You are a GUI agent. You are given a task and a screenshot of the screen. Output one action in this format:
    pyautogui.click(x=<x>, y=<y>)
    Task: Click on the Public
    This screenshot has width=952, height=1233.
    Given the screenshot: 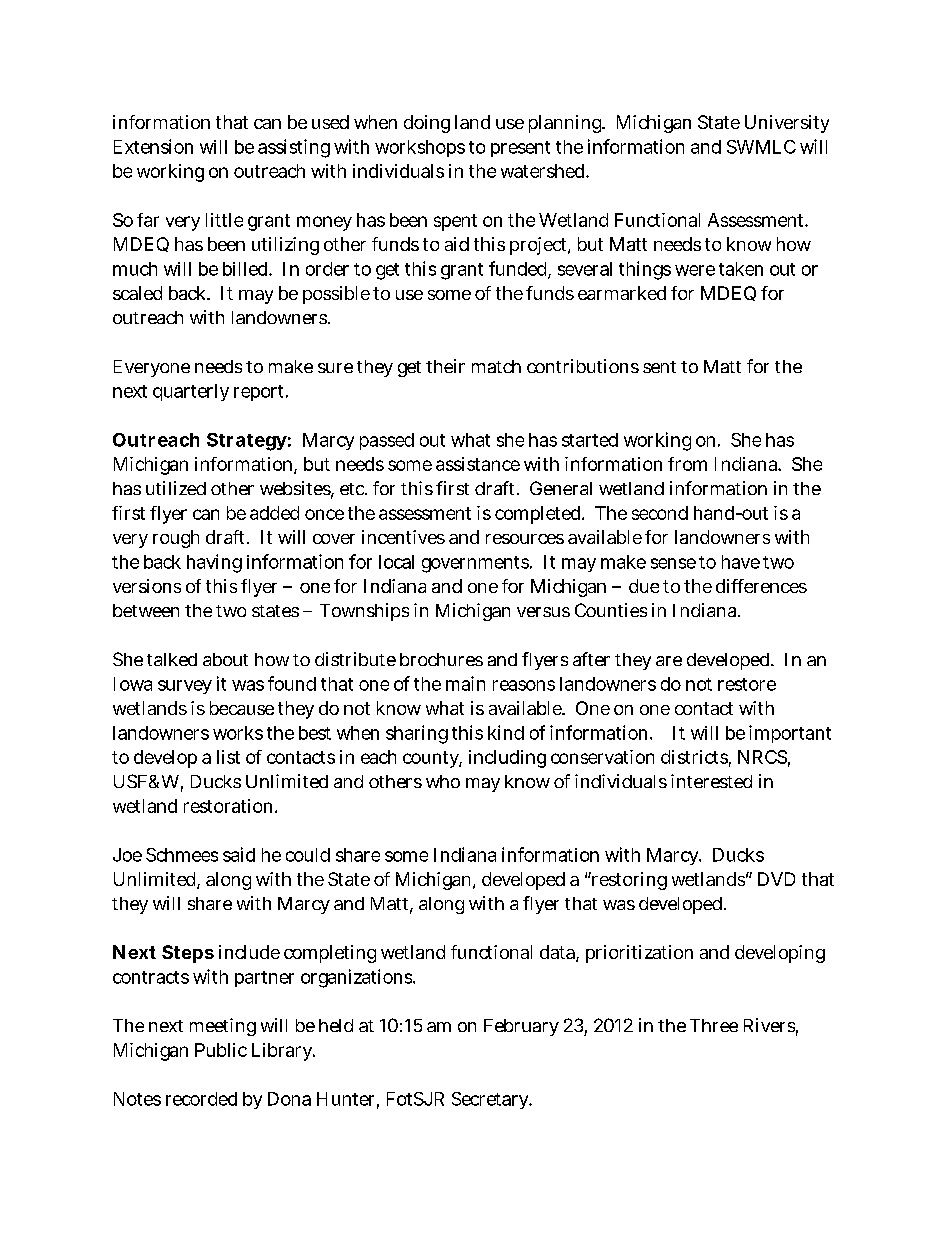 What is the action you would take?
    pyautogui.click(x=221, y=1050)
